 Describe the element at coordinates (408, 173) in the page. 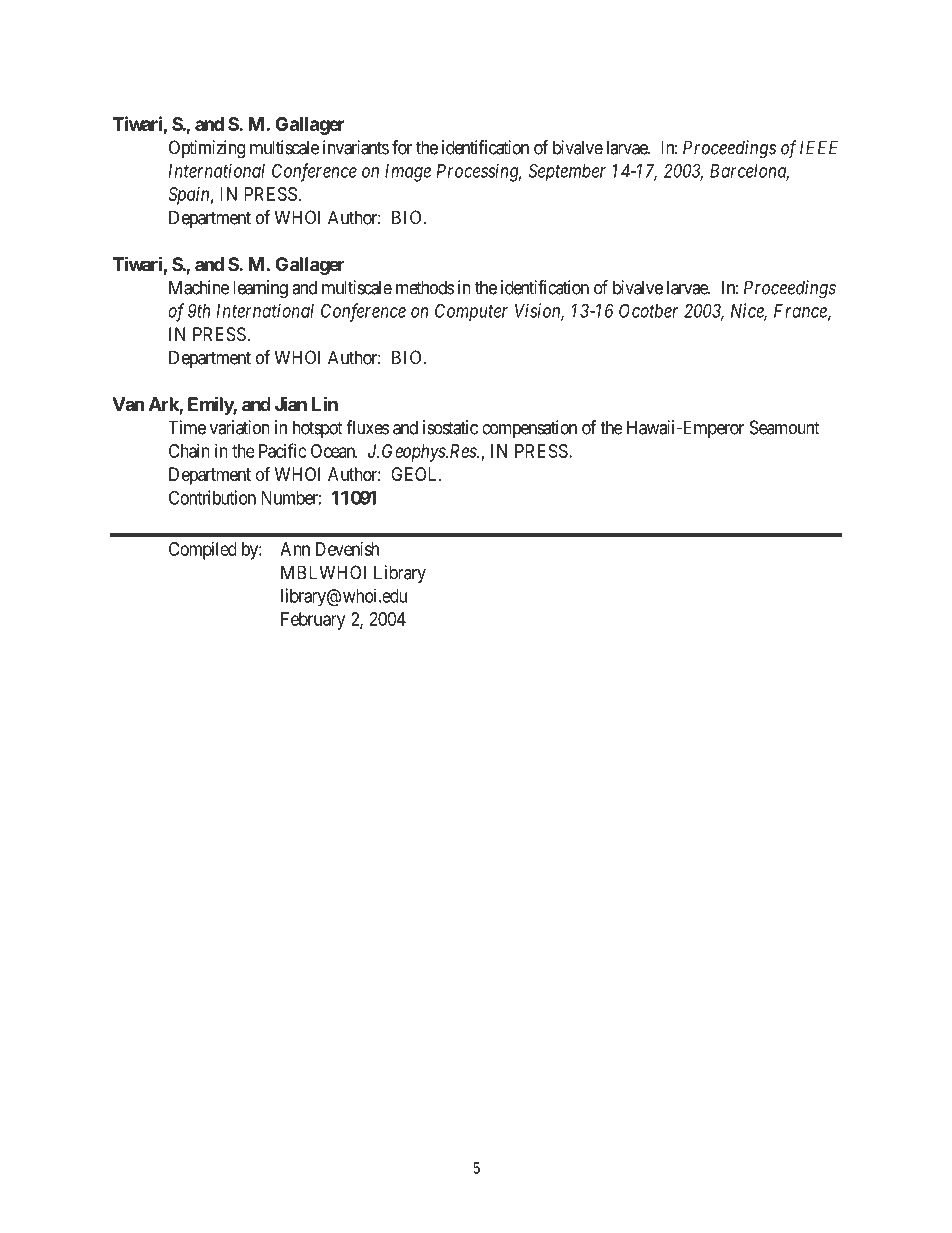

I see `Image` at that location.
